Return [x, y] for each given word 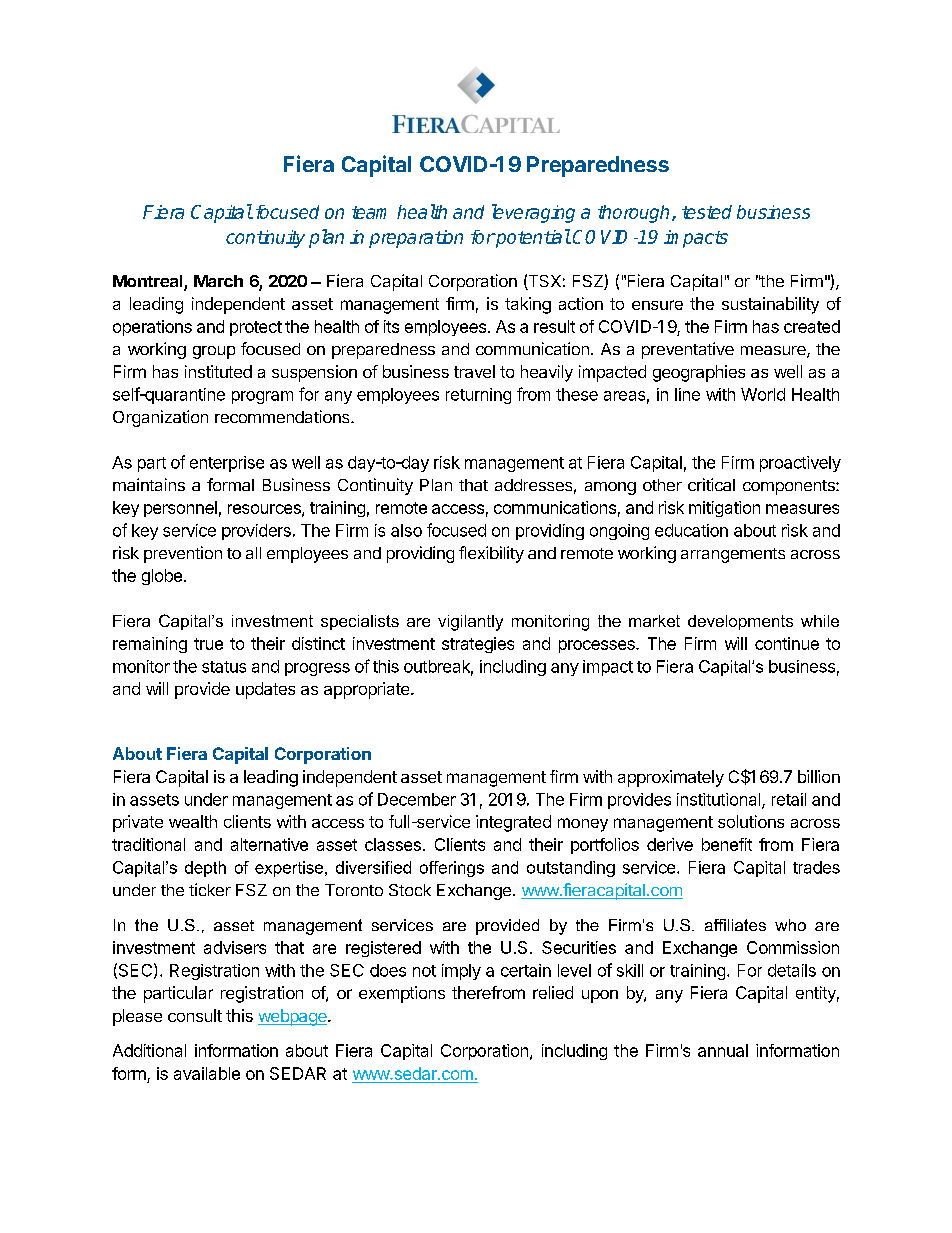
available [207, 1073]
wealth [193, 821]
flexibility [491, 554]
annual [723, 1050]
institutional [720, 800]
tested [707, 212]
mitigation [724, 509]
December [417, 799]
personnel [180, 509]
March [218, 281]
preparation [416, 239]
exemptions [402, 994]
